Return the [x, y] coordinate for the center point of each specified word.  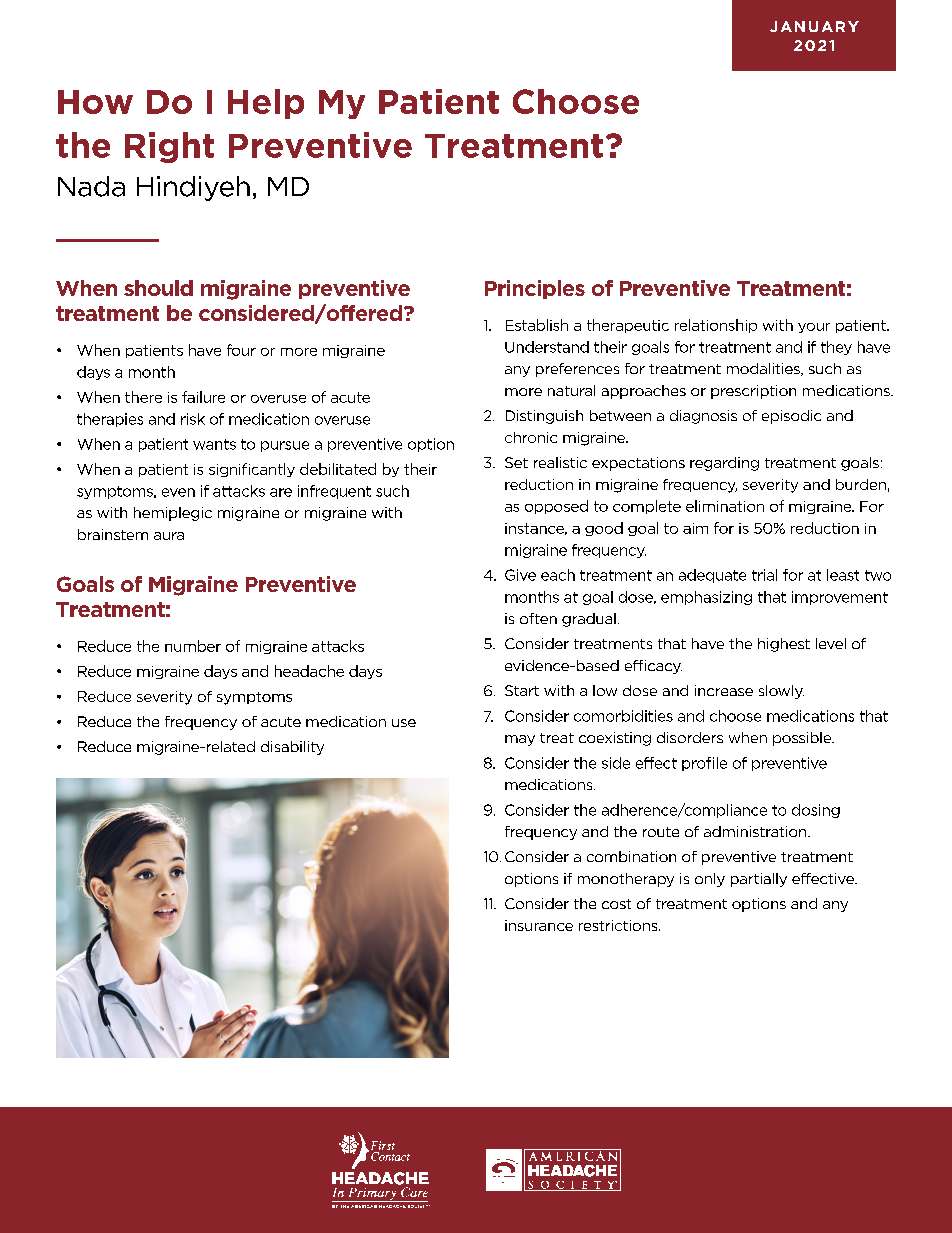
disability [292, 748]
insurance [539, 925]
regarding [724, 464]
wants [214, 444]
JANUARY [814, 26]
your [814, 328]
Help [266, 104]
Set [516, 462]
